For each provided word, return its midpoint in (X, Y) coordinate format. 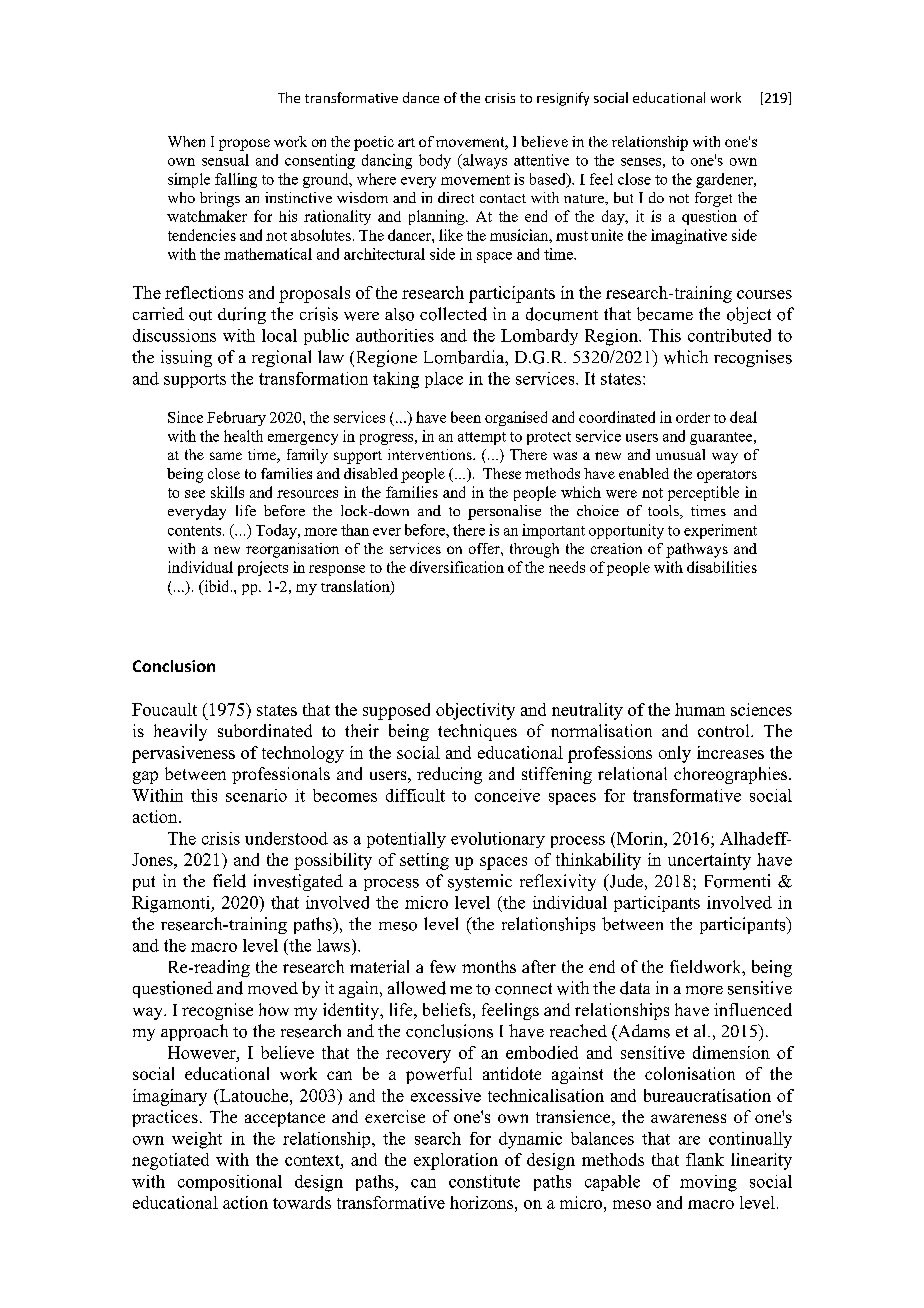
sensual (225, 160)
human (700, 709)
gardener (726, 180)
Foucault (164, 709)
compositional (230, 1183)
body (435, 161)
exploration (456, 1161)
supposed (396, 711)
